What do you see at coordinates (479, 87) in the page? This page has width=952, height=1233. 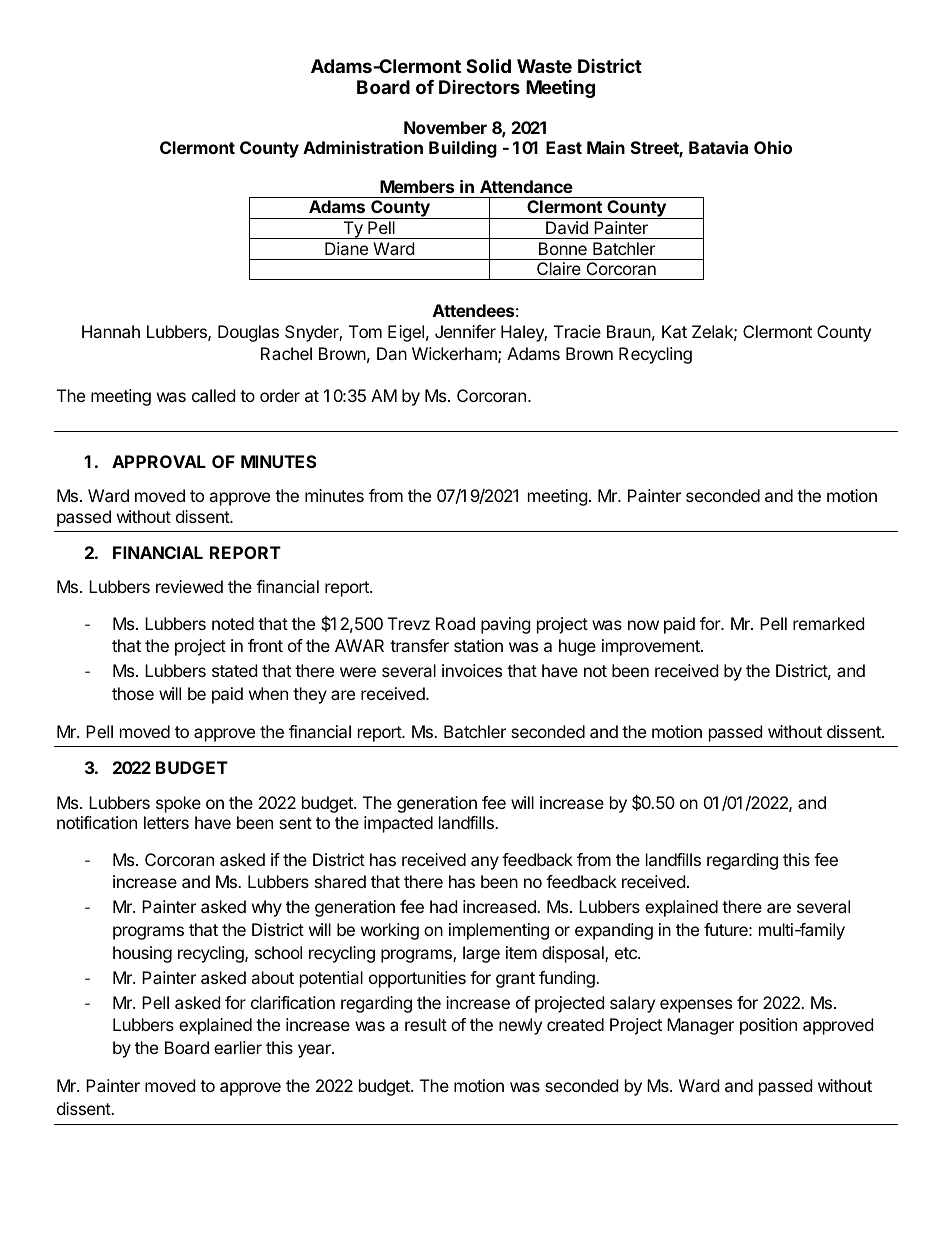 I see `Directors` at bounding box center [479, 87].
